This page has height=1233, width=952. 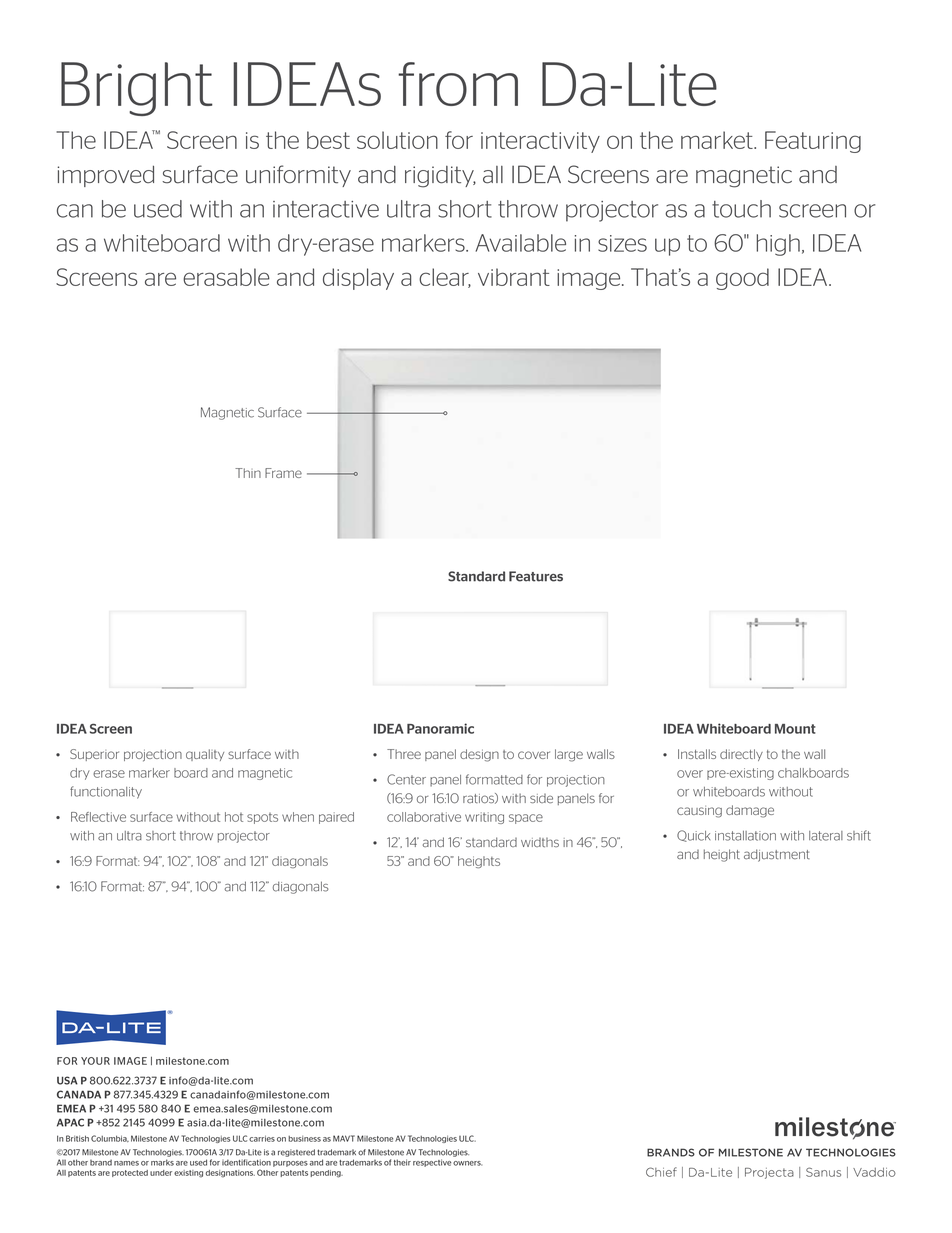 What do you see at coordinates (458, 84) in the page?
I see `from` at bounding box center [458, 84].
